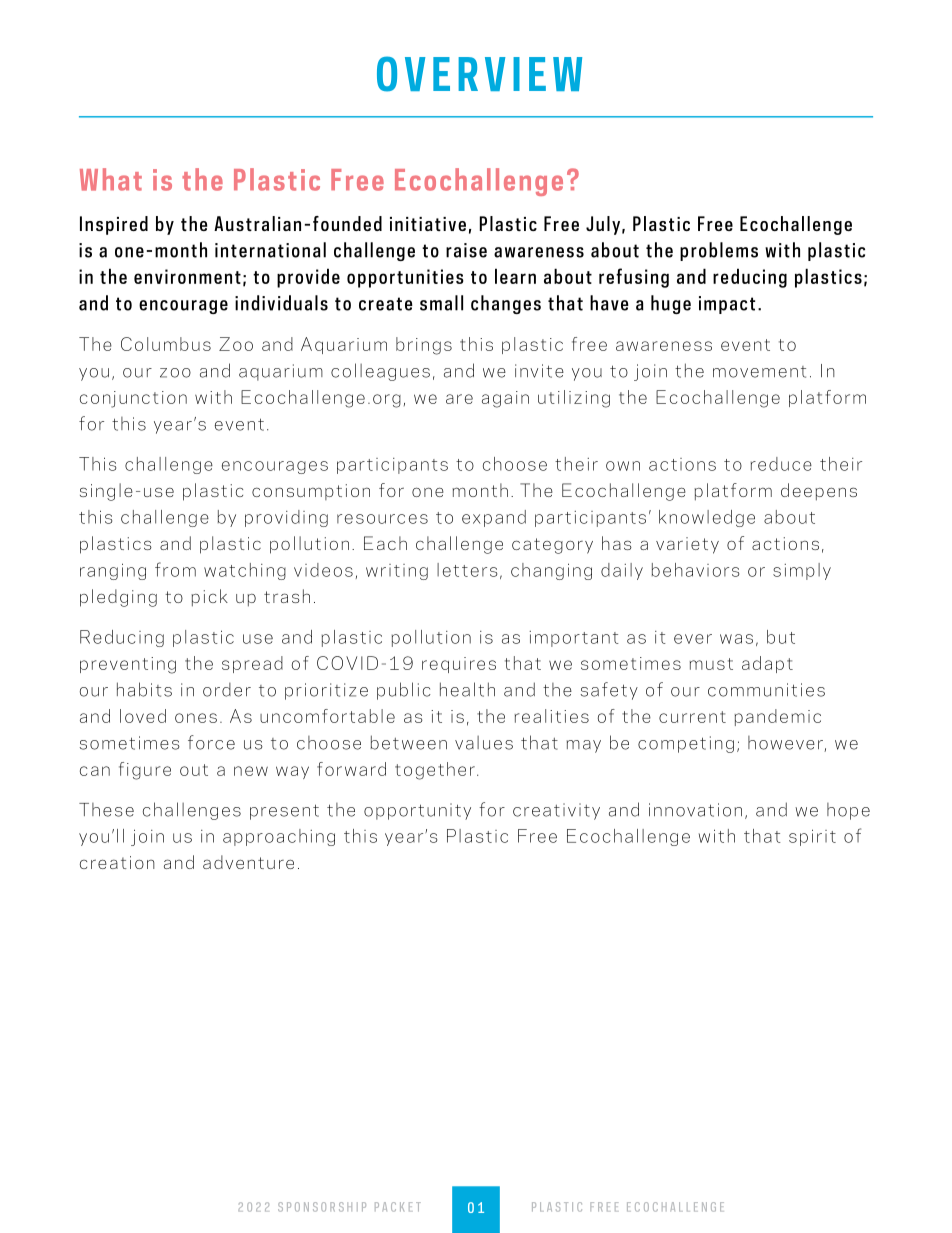 The width and height of the screenshot is (952, 1233). Describe the element at coordinates (727, 305) in the screenshot. I see `impact` at that location.
